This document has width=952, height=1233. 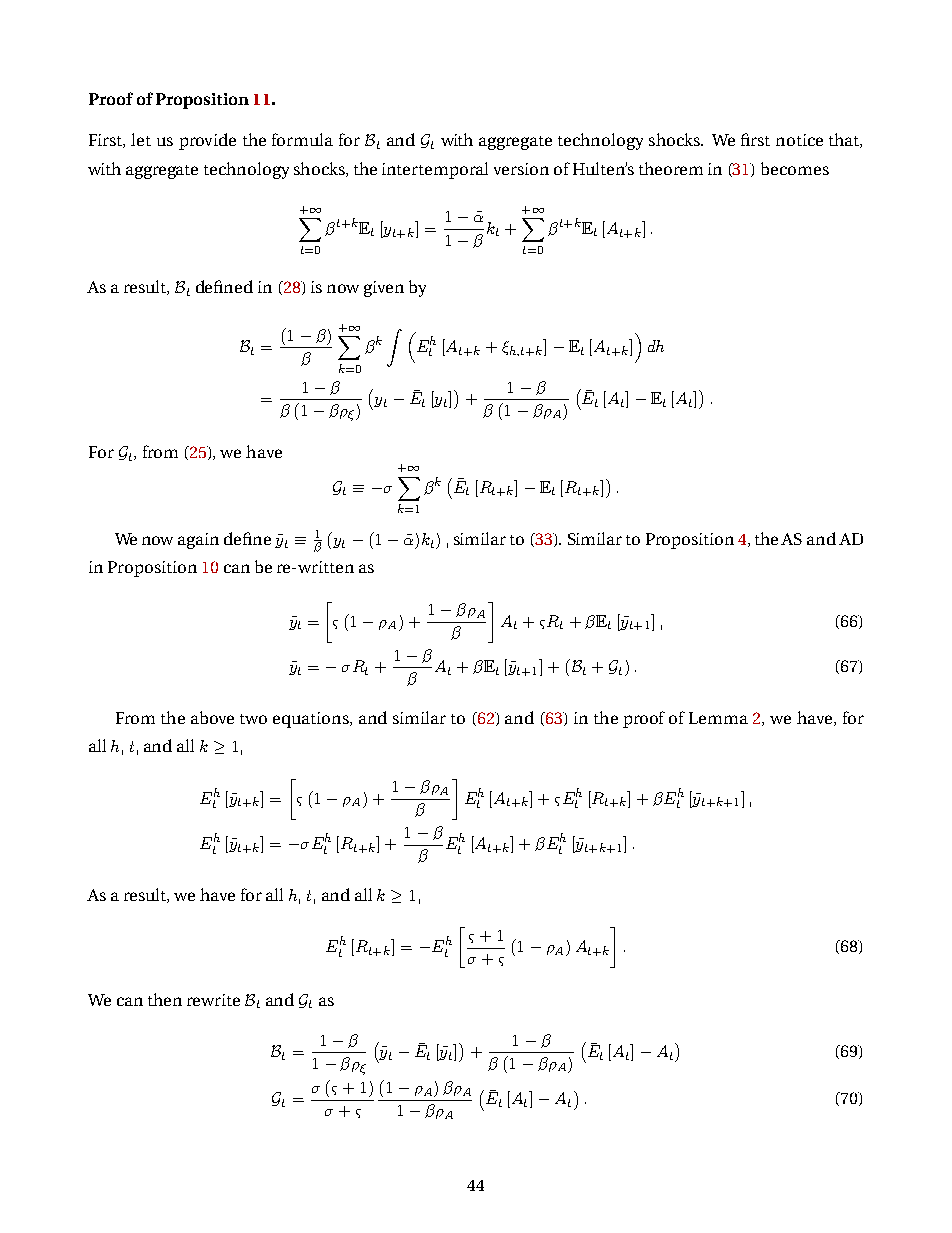 What do you see at coordinates (213, 1000) in the document?
I see `rewrite` at bounding box center [213, 1000].
